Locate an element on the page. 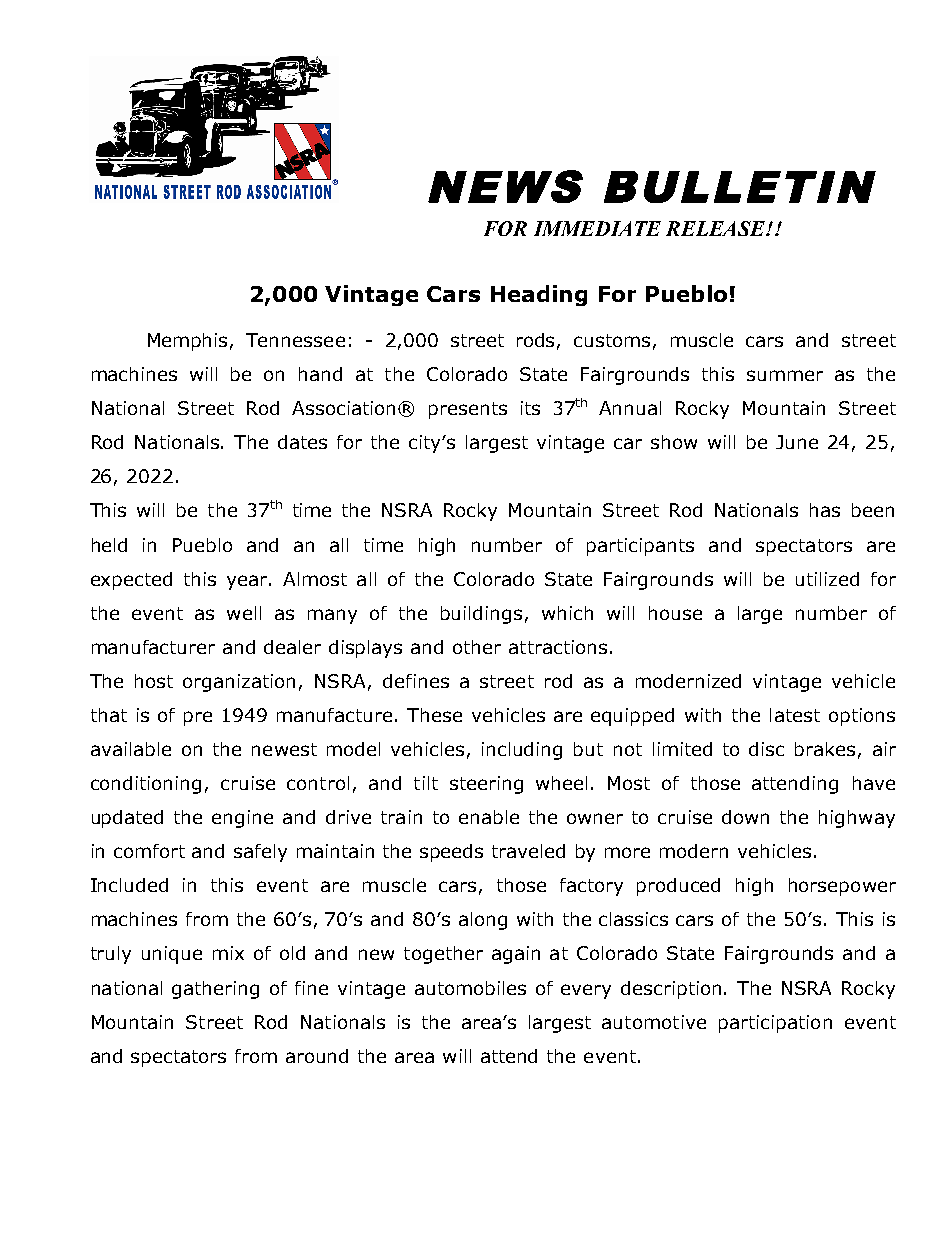 The height and width of the page is (1233, 952). Tennessee is located at coordinates (295, 340).
